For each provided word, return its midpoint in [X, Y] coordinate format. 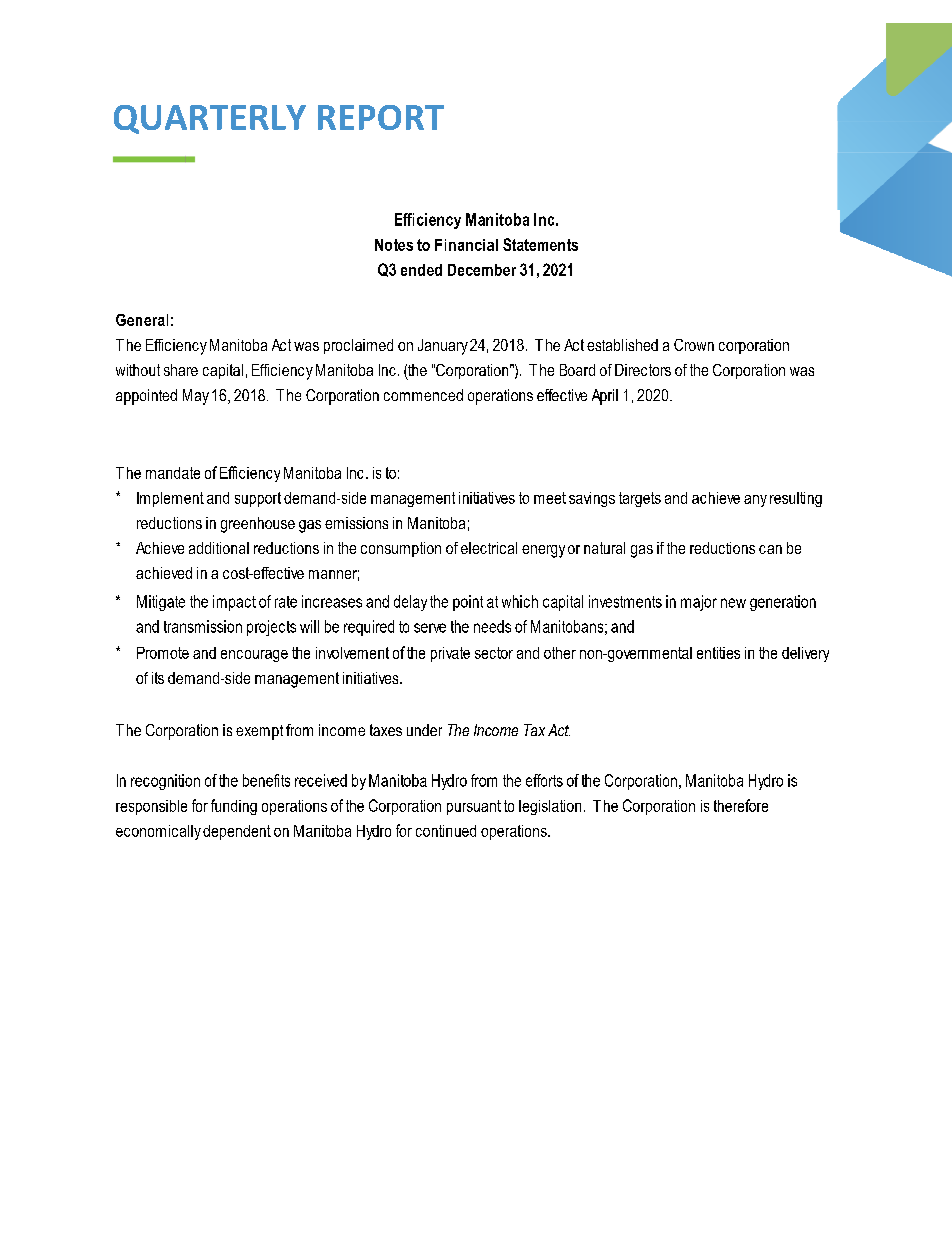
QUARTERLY [210, 119]
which [520, 601]
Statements [540, 244]
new [733, 603]
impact [234, 603]
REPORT [381, 117]
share [181, 370]
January [443, 347]
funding [234, 807]
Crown [694, 345]
